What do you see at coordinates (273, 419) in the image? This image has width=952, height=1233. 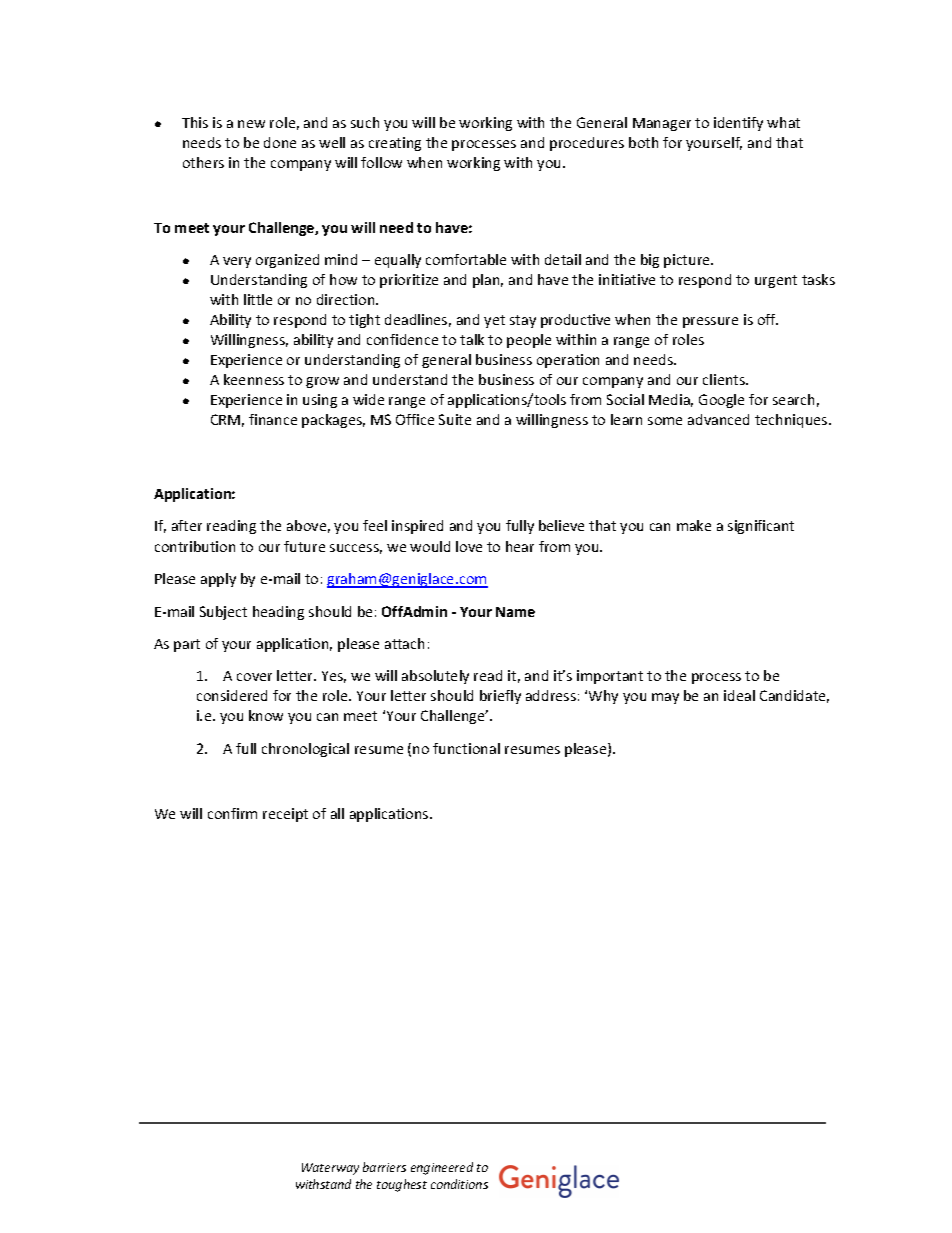 I see `finance` at bounding box center [273, 419].
